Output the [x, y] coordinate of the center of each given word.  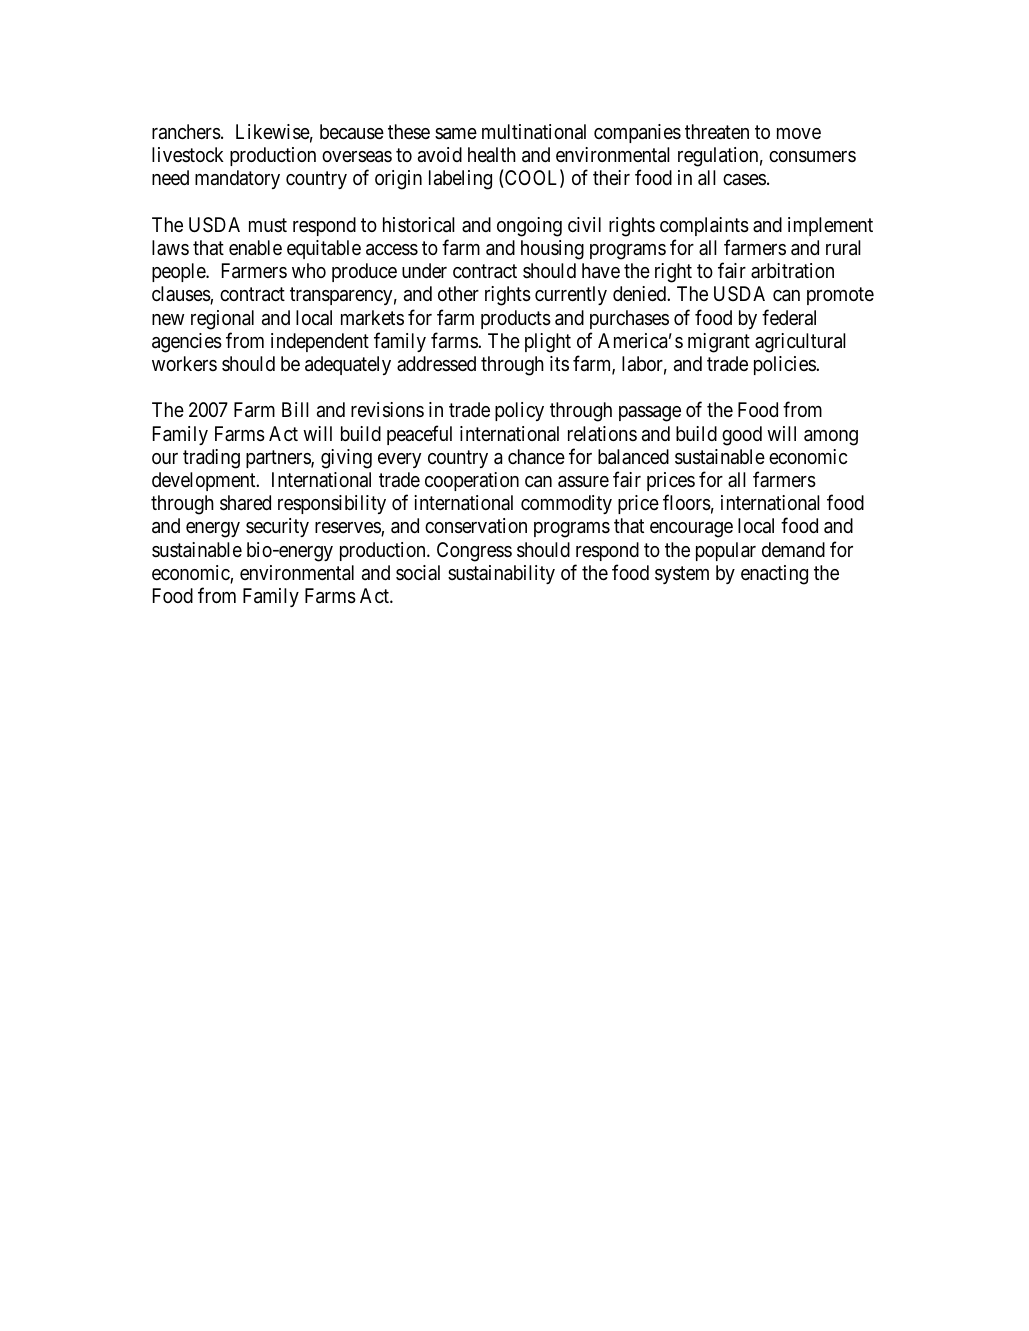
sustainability [501, 574]
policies [785, 365]
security [277, 527]
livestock [188, 154]
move [799, 133]
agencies [187, 343]
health [492, 154]
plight [548, 343]
